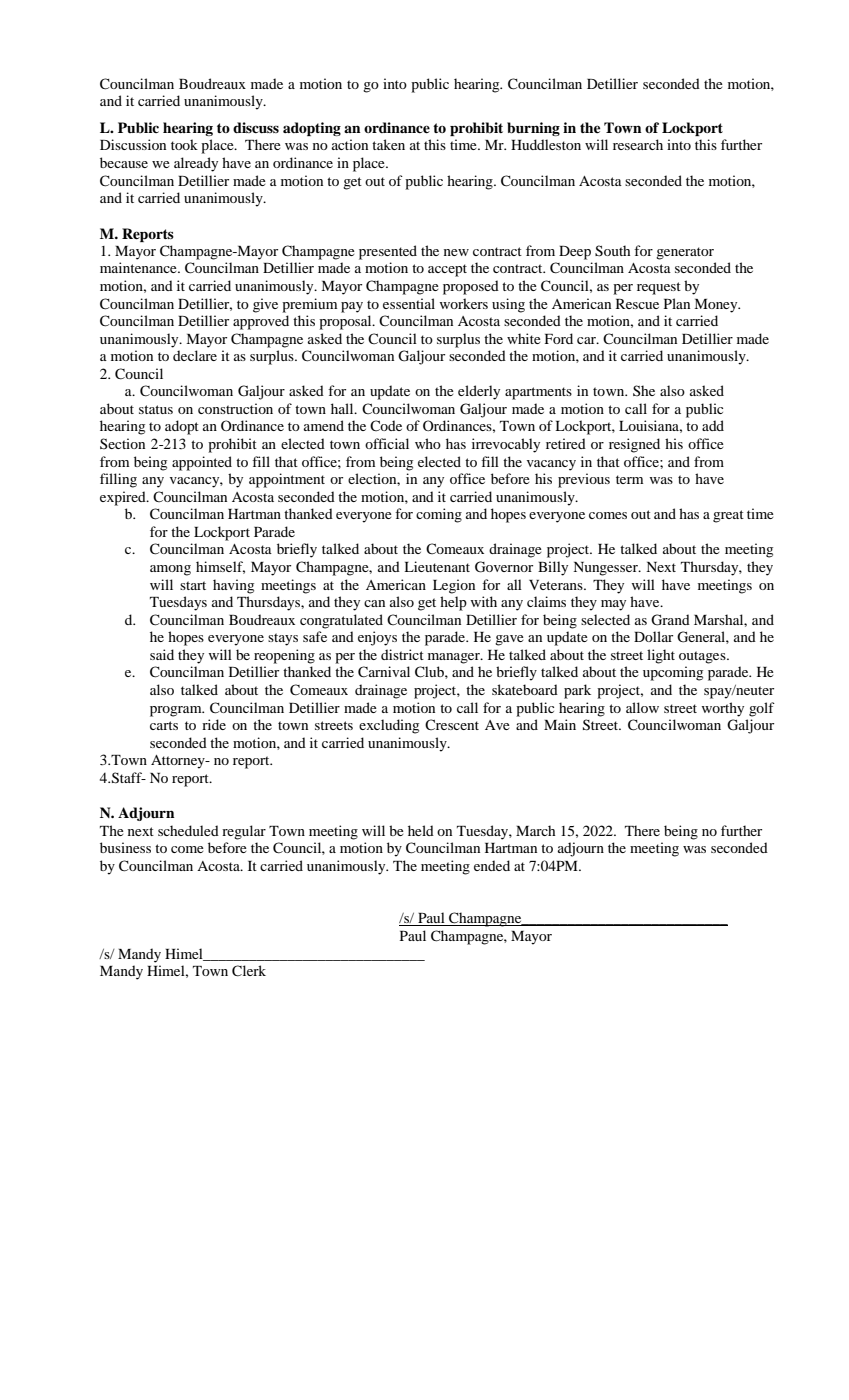 The width and height of the document is (849, 1400). I want to click on among, so click(170, 570).
